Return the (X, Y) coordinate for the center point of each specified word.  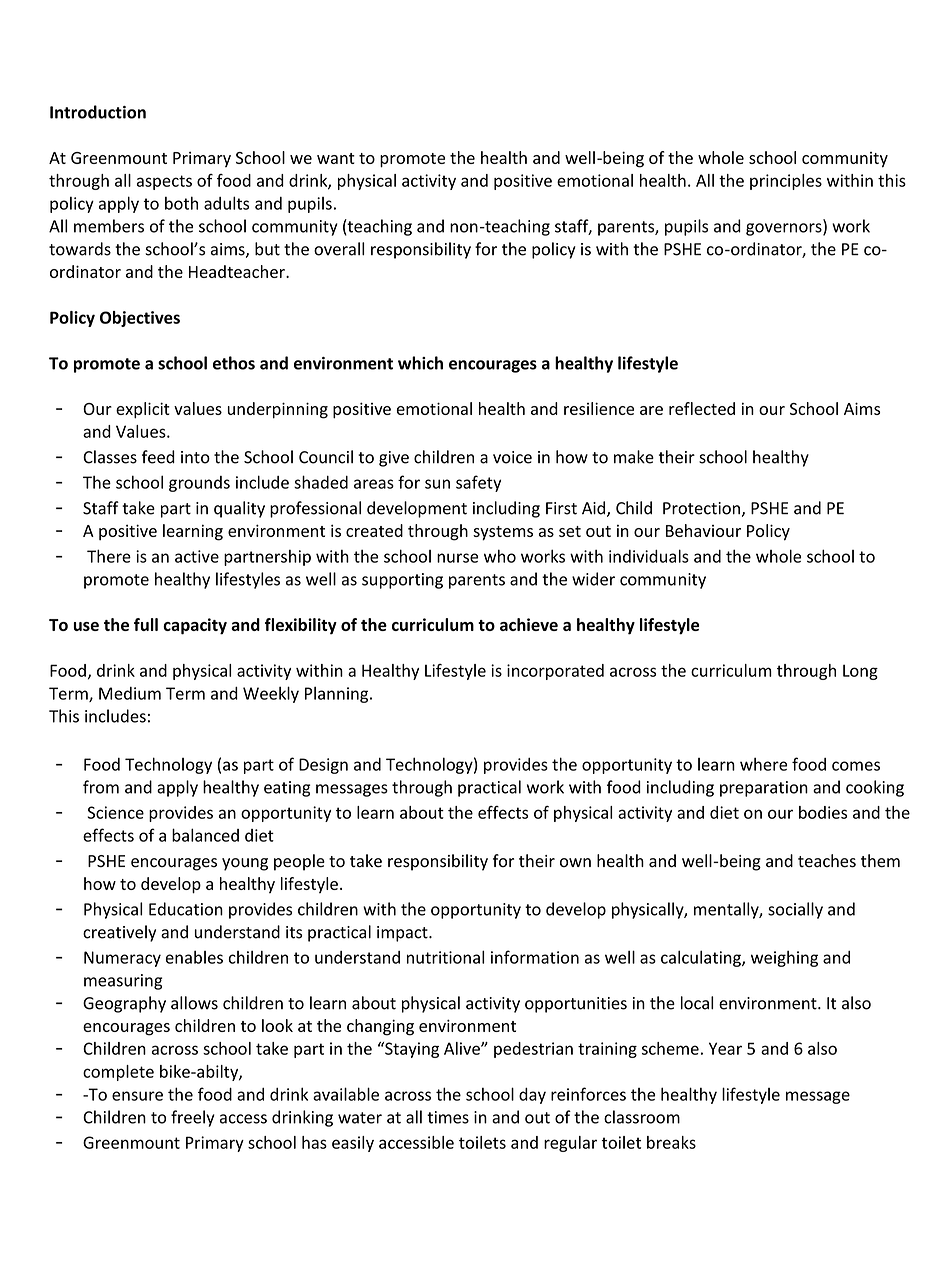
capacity (195, 626)
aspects (164, 182)
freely (193, 1118)
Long (860, 672)
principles (786, 182)
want (336, 158)
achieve (529, 624)
